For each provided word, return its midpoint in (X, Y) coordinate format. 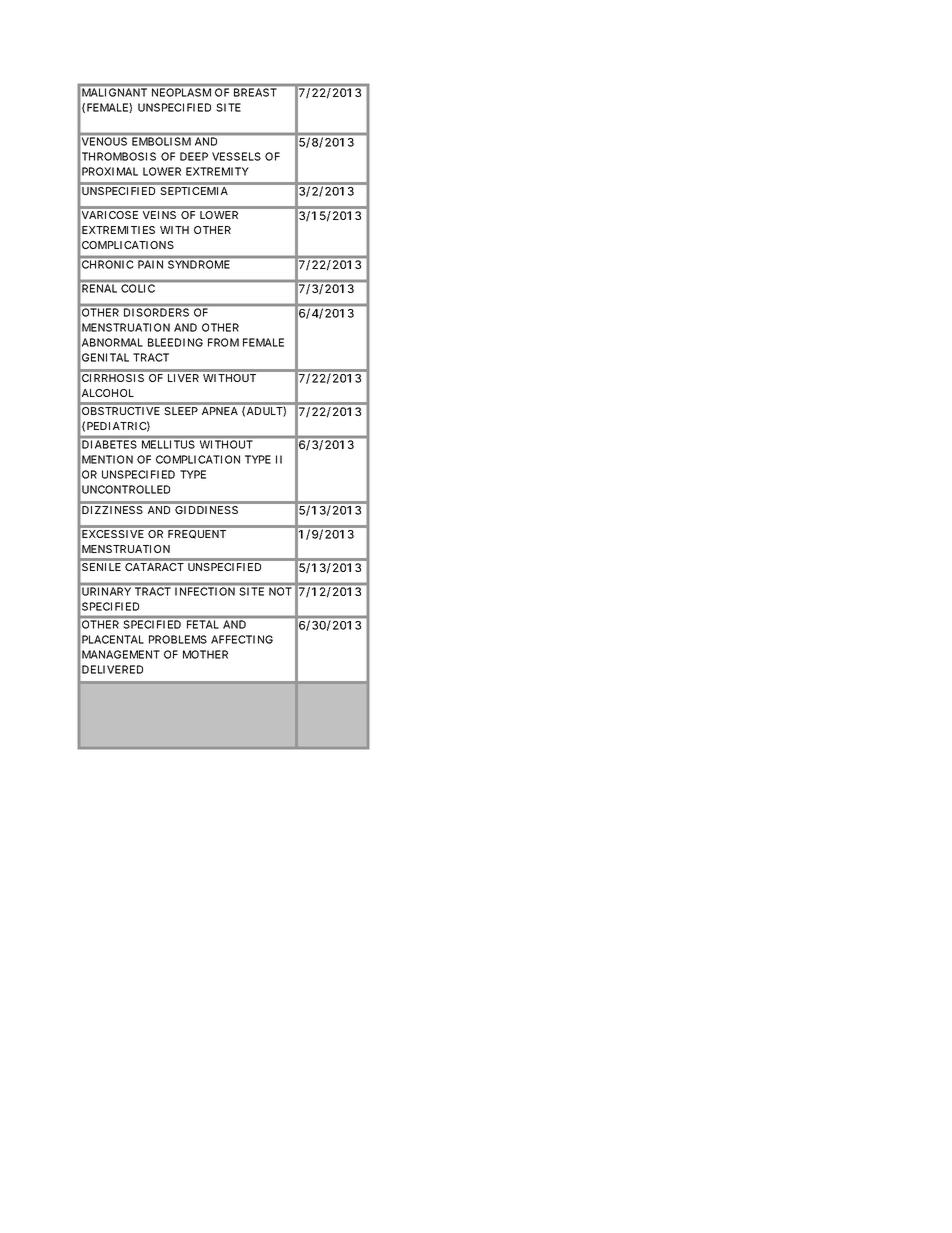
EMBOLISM (161, 141)
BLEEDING (175, 342)
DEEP (194, 156)
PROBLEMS (178, 639)
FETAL (202, 624)
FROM (223, 342)
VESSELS (236, 156)
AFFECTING (242, 639)
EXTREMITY (217, 171)
